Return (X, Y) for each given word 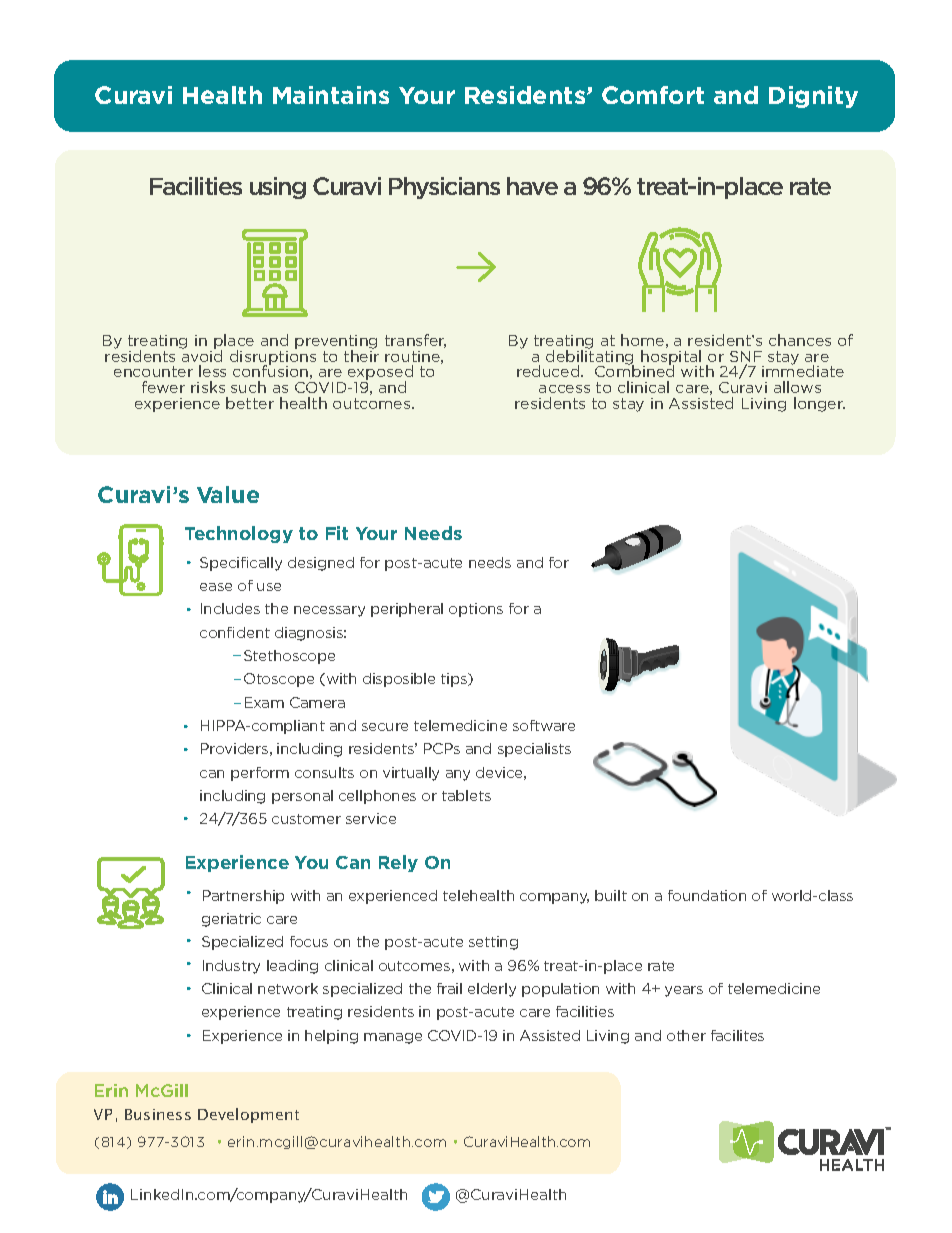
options (476, 610)
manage (393, 1038)
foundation (707, 895)
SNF (746, 358)
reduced (549, 371)
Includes (230, 608)
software (544, 725)
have (532, 186)
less (212, 371)
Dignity (813, 97)
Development (248, 1115)
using (278, 188)
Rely (398, 863)
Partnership (243, 897)
